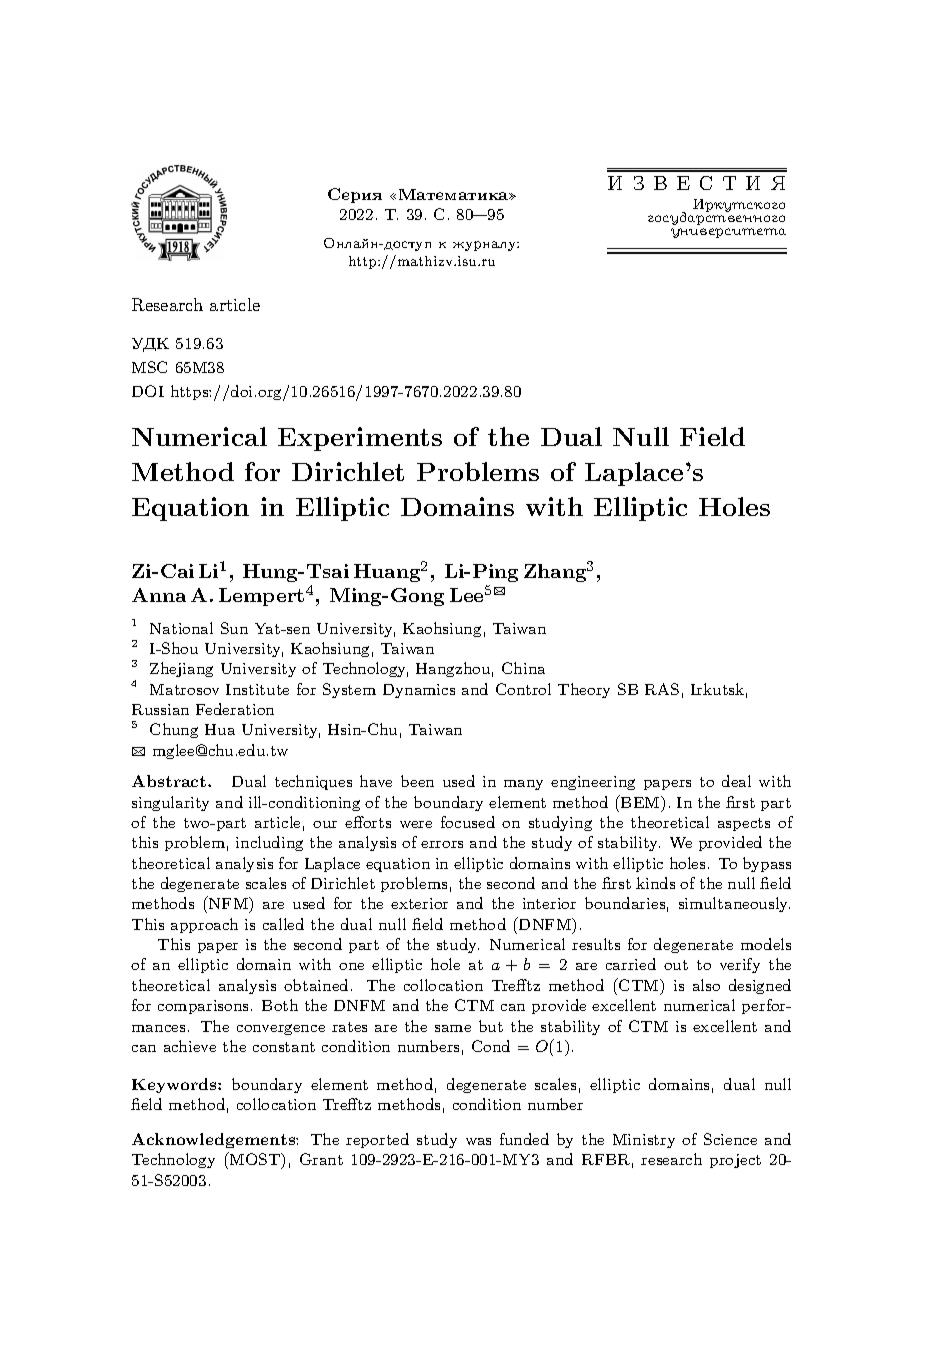 The width and height of the screenshot is (925, 1348). I want to click on been, so click(417, 781).
